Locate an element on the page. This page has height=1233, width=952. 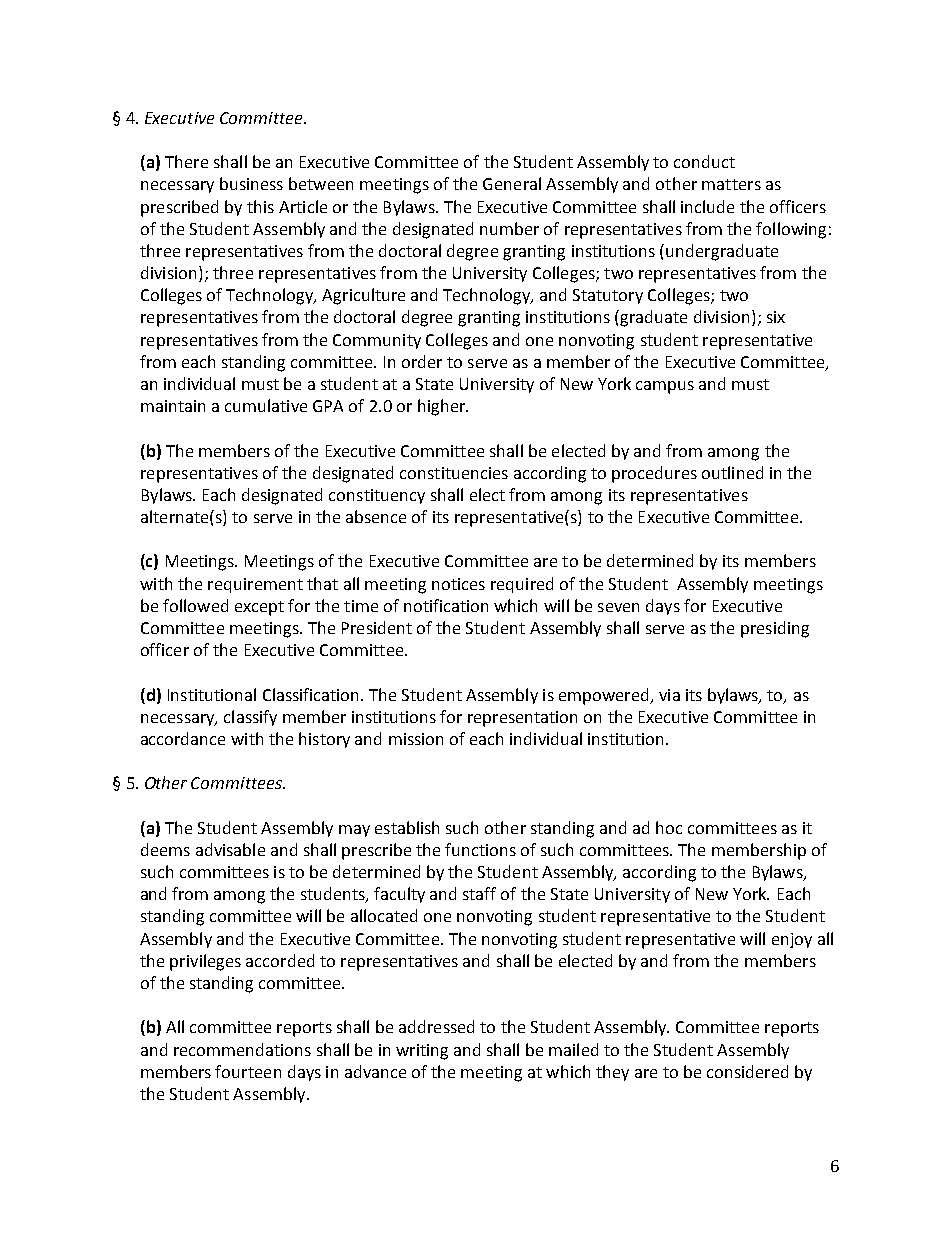
except is located at coordinates (259, 608).
